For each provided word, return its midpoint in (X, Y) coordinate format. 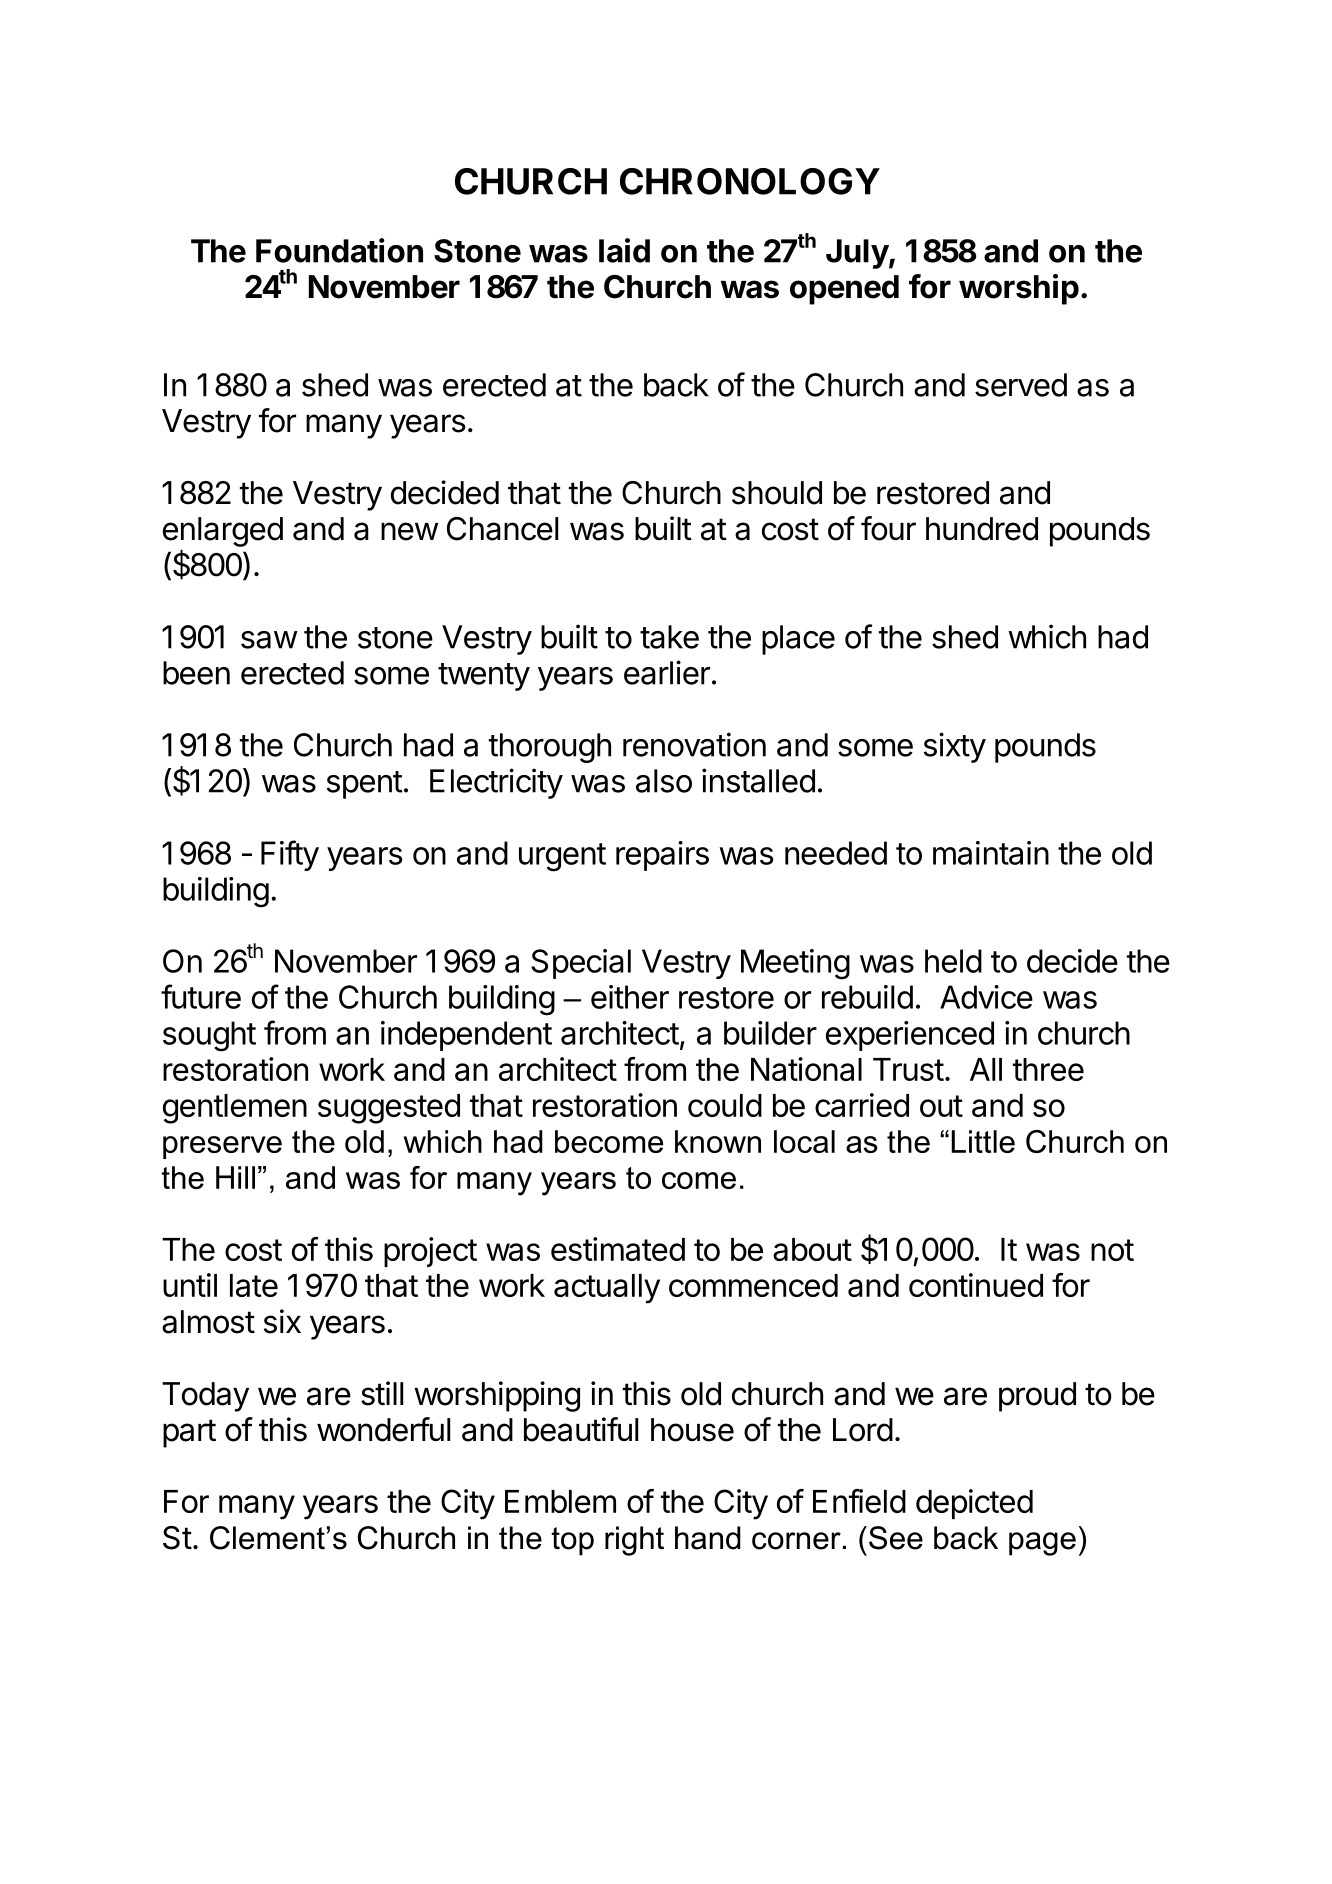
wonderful (383, 1429)
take (669, 637)
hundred (982, 529)
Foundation (339, 250)
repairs (662, 856)
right (634, 1541)
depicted (974, 1504)
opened (844, 290)
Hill (235, 1177)
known (718, 1141)
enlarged (223, 532)
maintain (991, 853)
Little (983, 1141)
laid (624, 250)
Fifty (290, 855)
